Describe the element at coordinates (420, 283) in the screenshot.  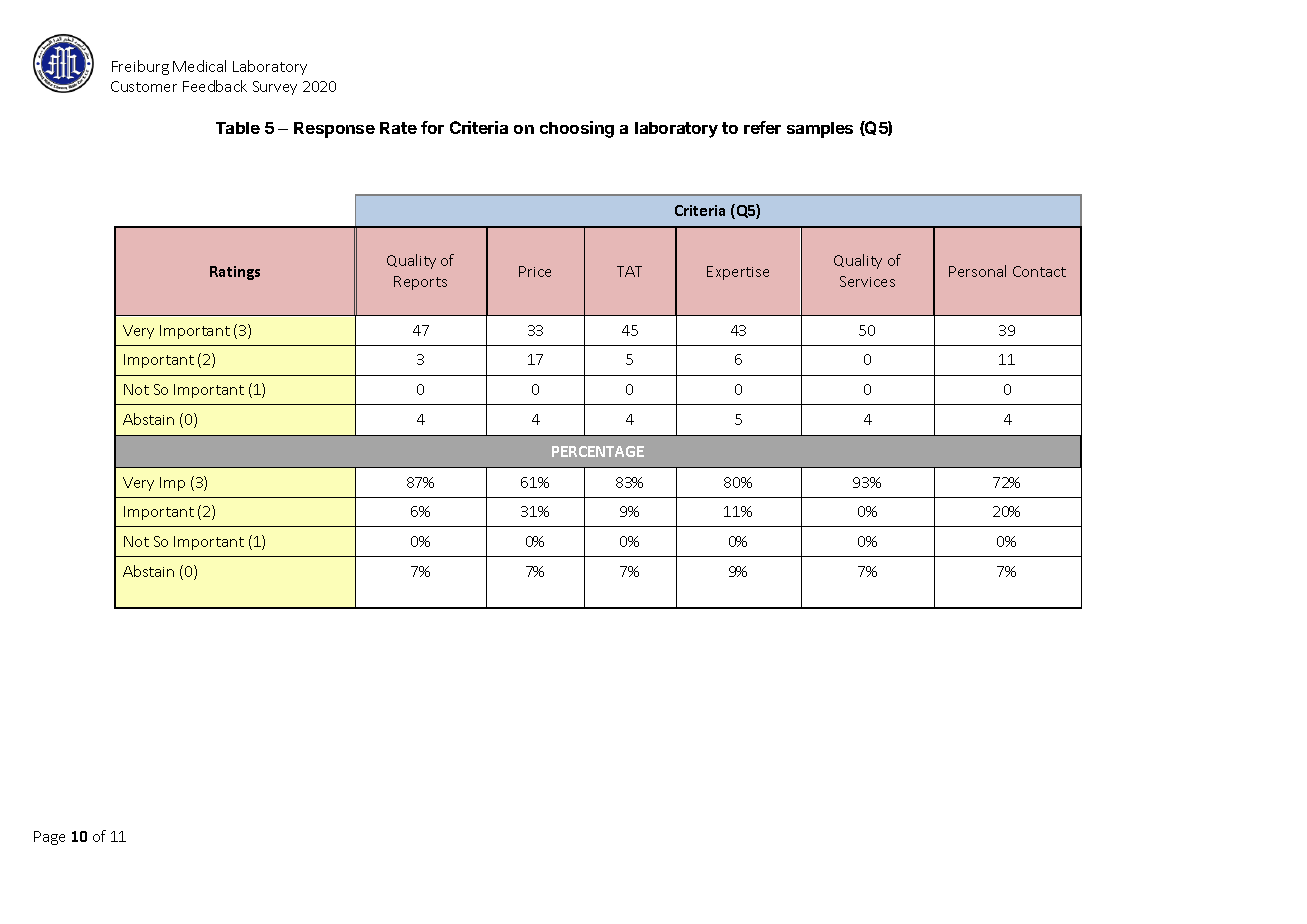
I see `Reports` at that location.
